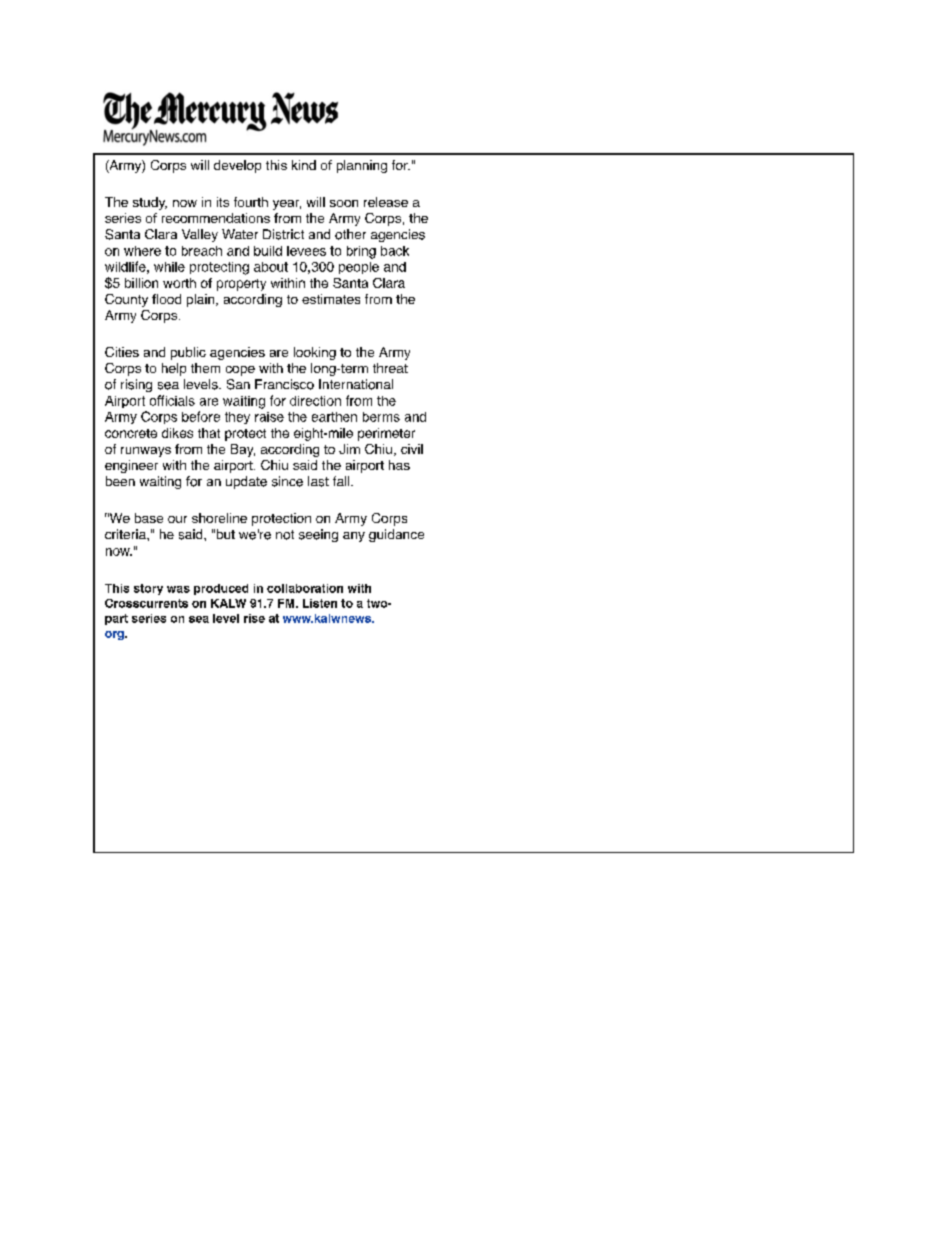  Describe the element at coordinates (269, 417) in the screenshot. I see `raise` at that location.
